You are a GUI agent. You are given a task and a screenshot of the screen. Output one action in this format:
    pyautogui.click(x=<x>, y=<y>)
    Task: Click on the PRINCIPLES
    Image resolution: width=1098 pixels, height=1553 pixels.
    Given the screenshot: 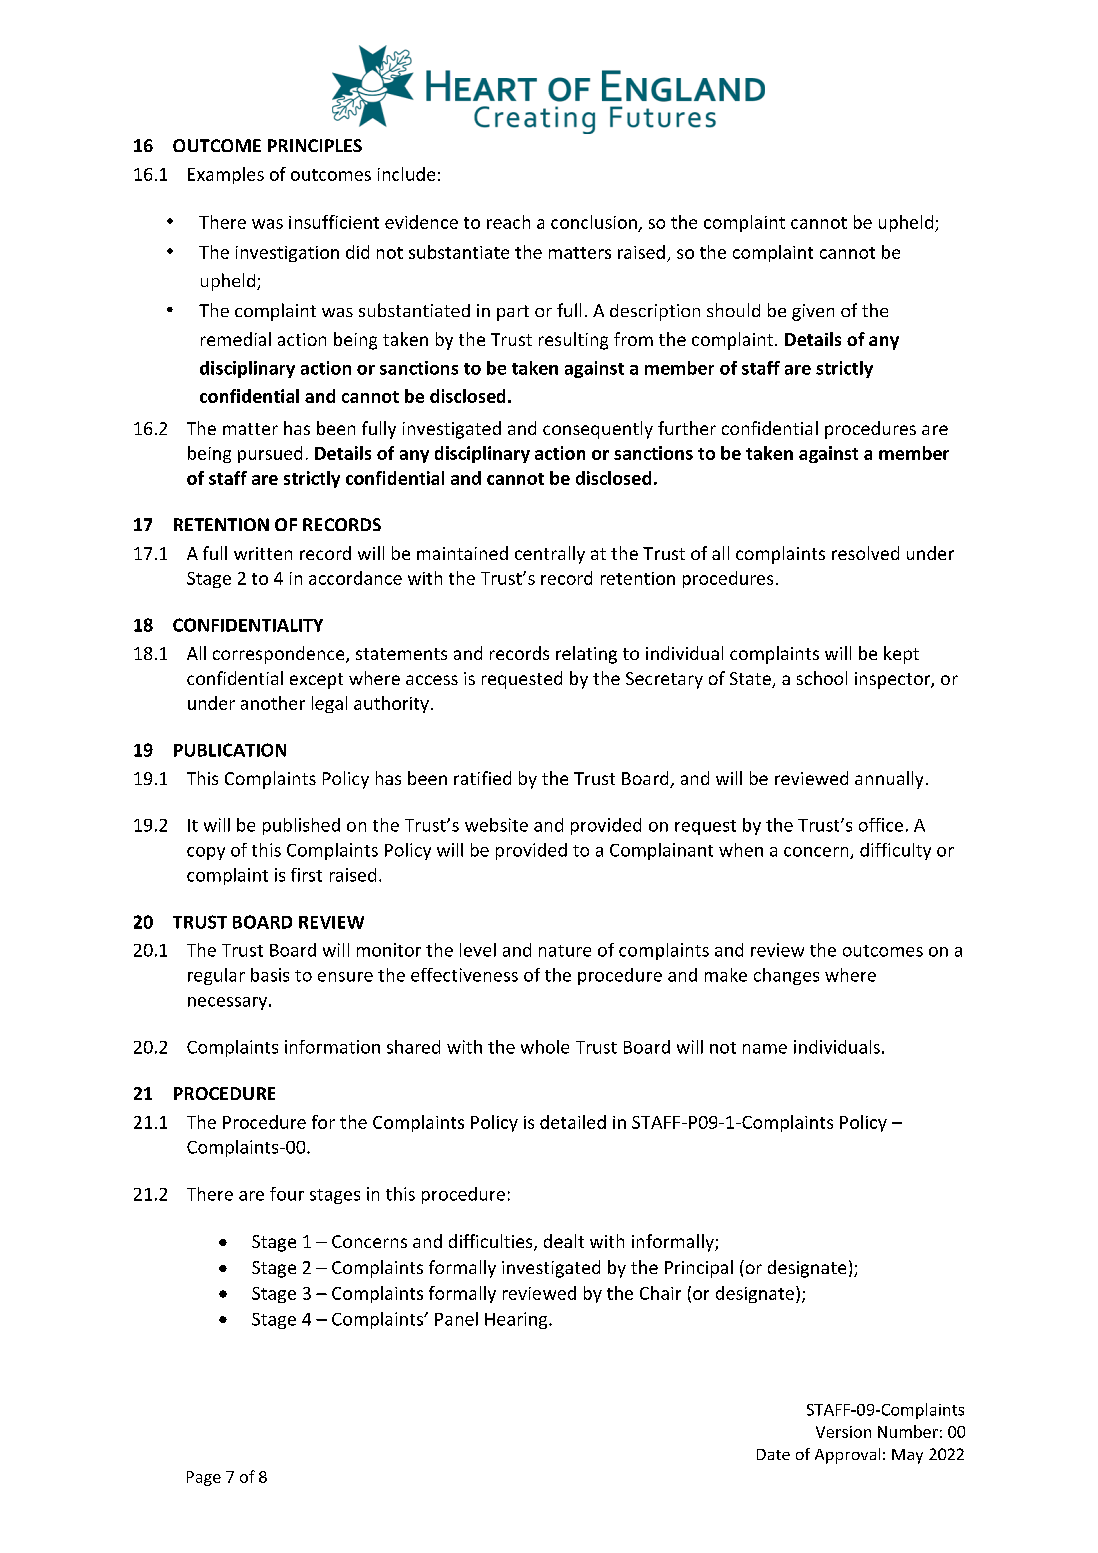 What is the action you would take?
    pyautogui.click(x=315, y=145)
